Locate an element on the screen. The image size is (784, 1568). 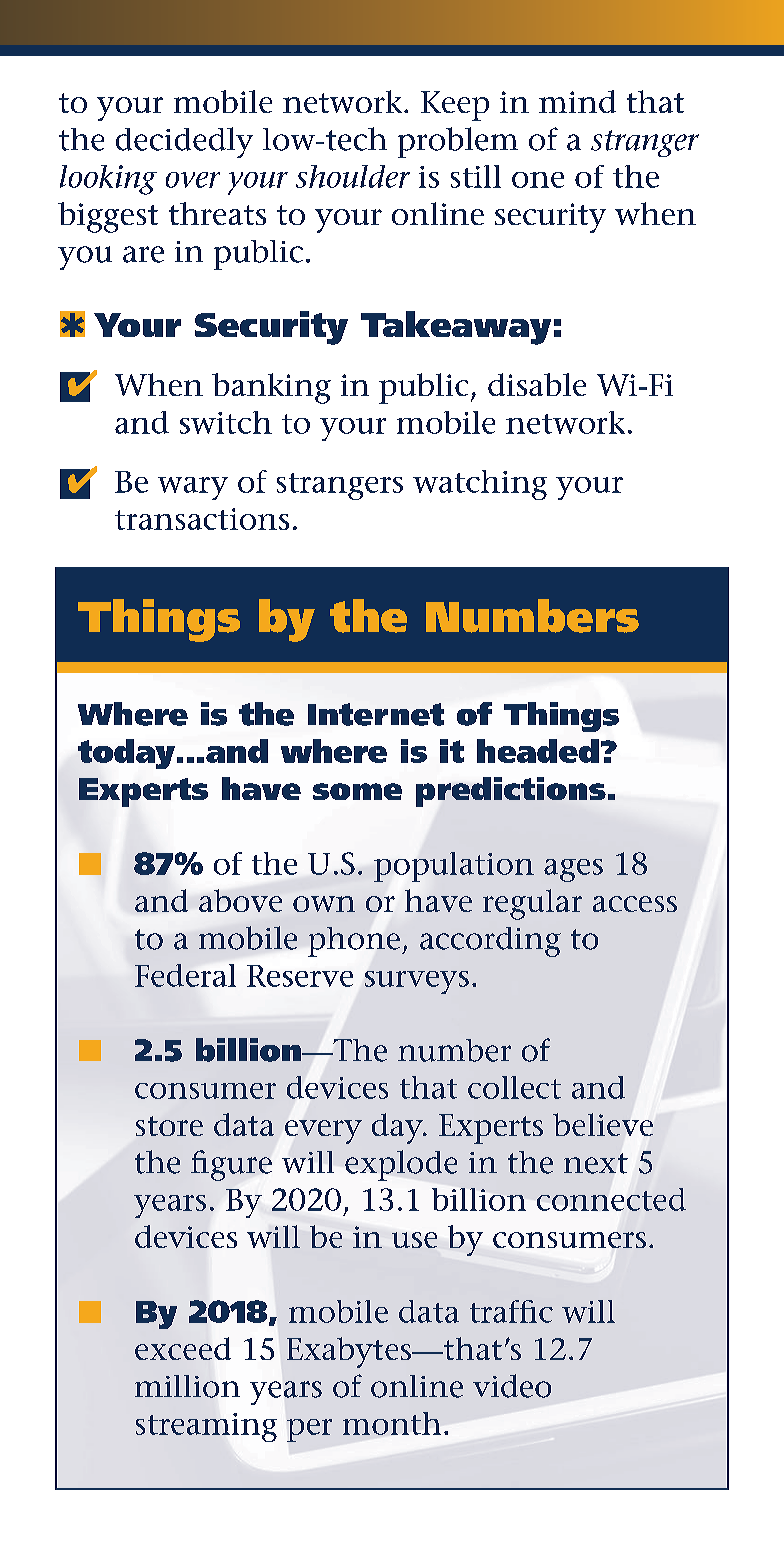
headed is located at coordinates (538, 751).
